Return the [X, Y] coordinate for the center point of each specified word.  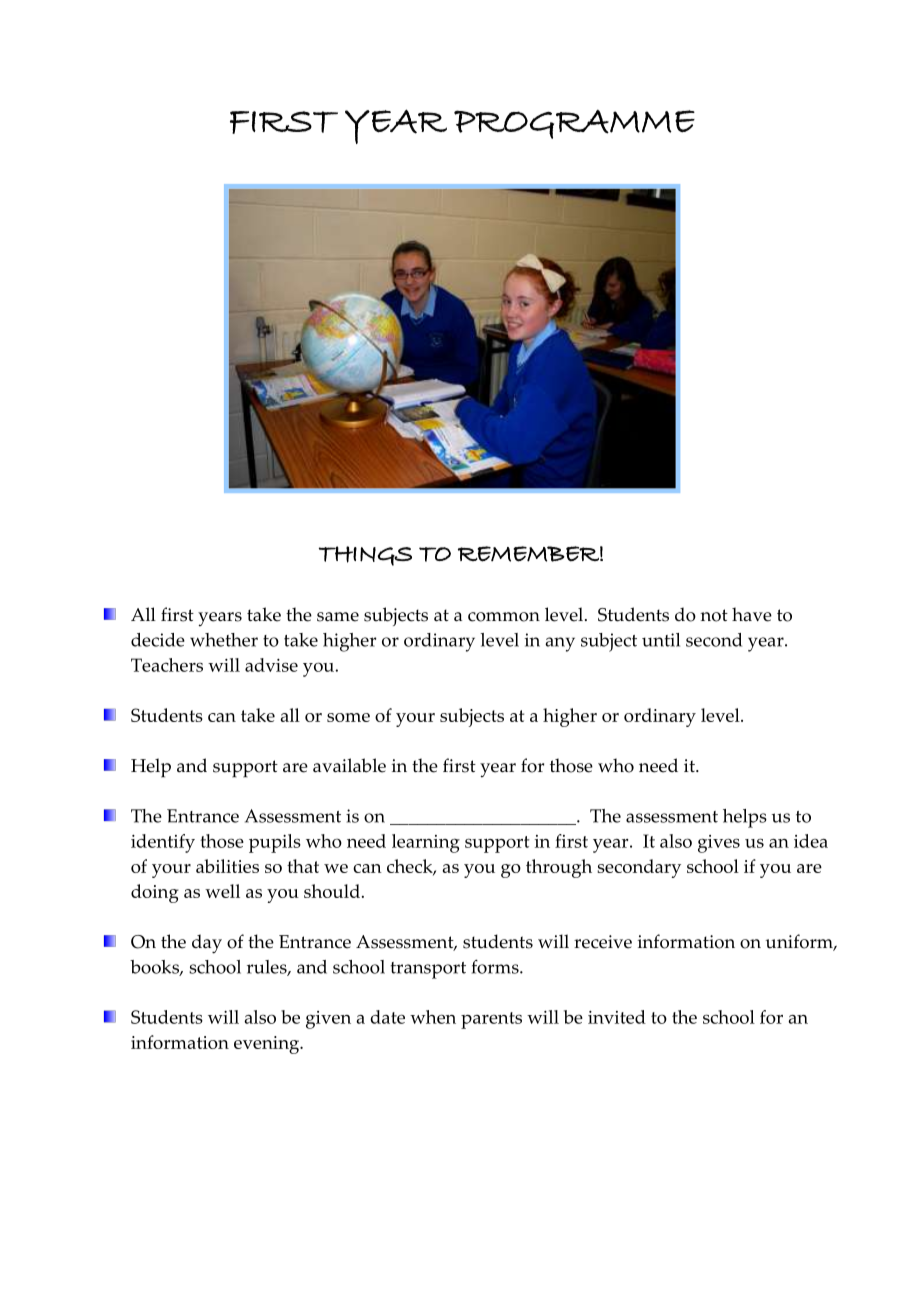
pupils [275, 843]
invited [617, 1017]
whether [224, 640]
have [752, 614]
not [714, 615]
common [504, 617]
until [661, 640]
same [338, 617]
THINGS [365, 556]
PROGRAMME [574, 124]
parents [491, 1020]
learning [426, 843]
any [560, 644]
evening [268, 1045]
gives [719, 844]
